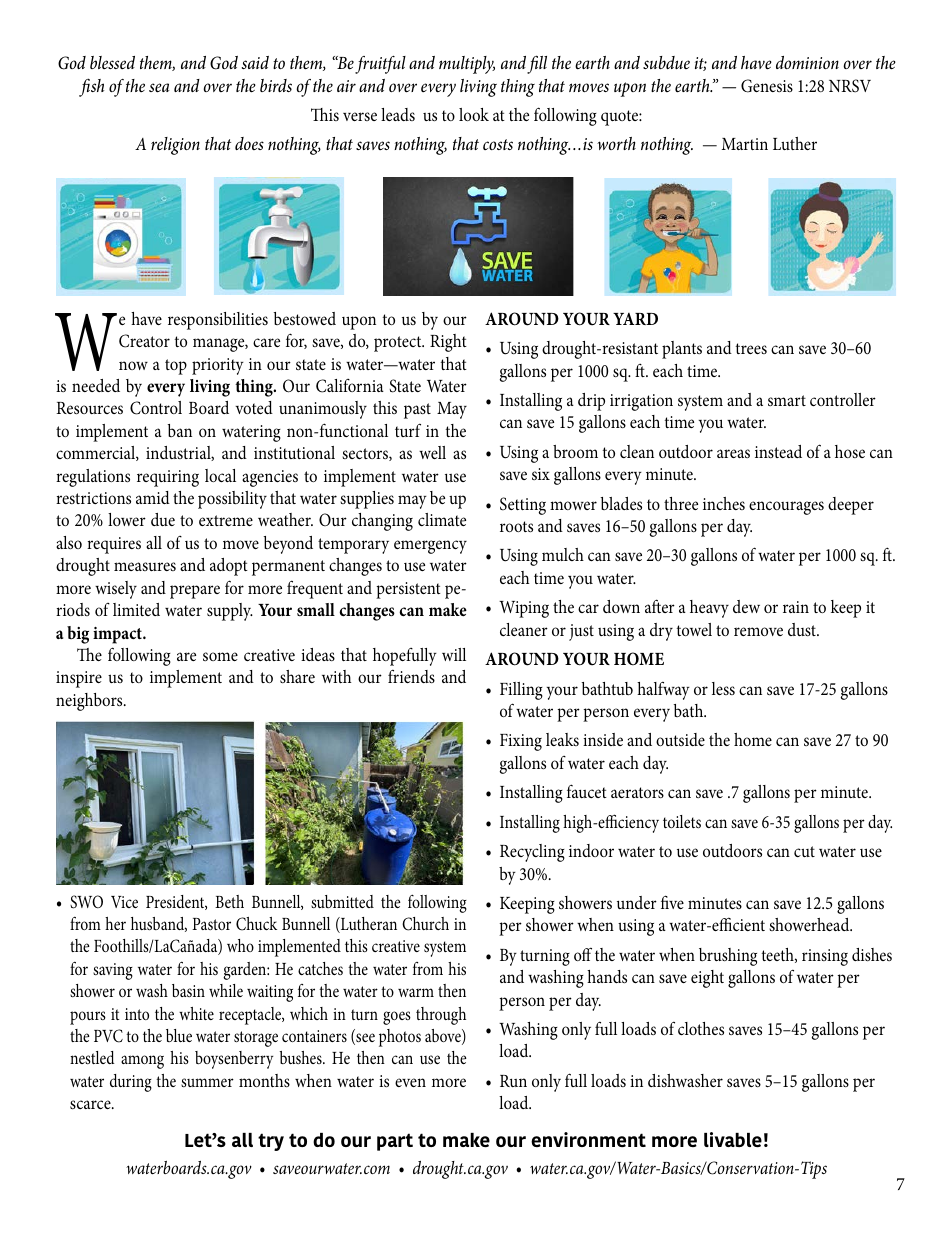 This screenshot has height=1233, width=952. What do you see at coordinates (136, 609) in the screenshot?
I see `limited` at bounding box center [136, 609].
